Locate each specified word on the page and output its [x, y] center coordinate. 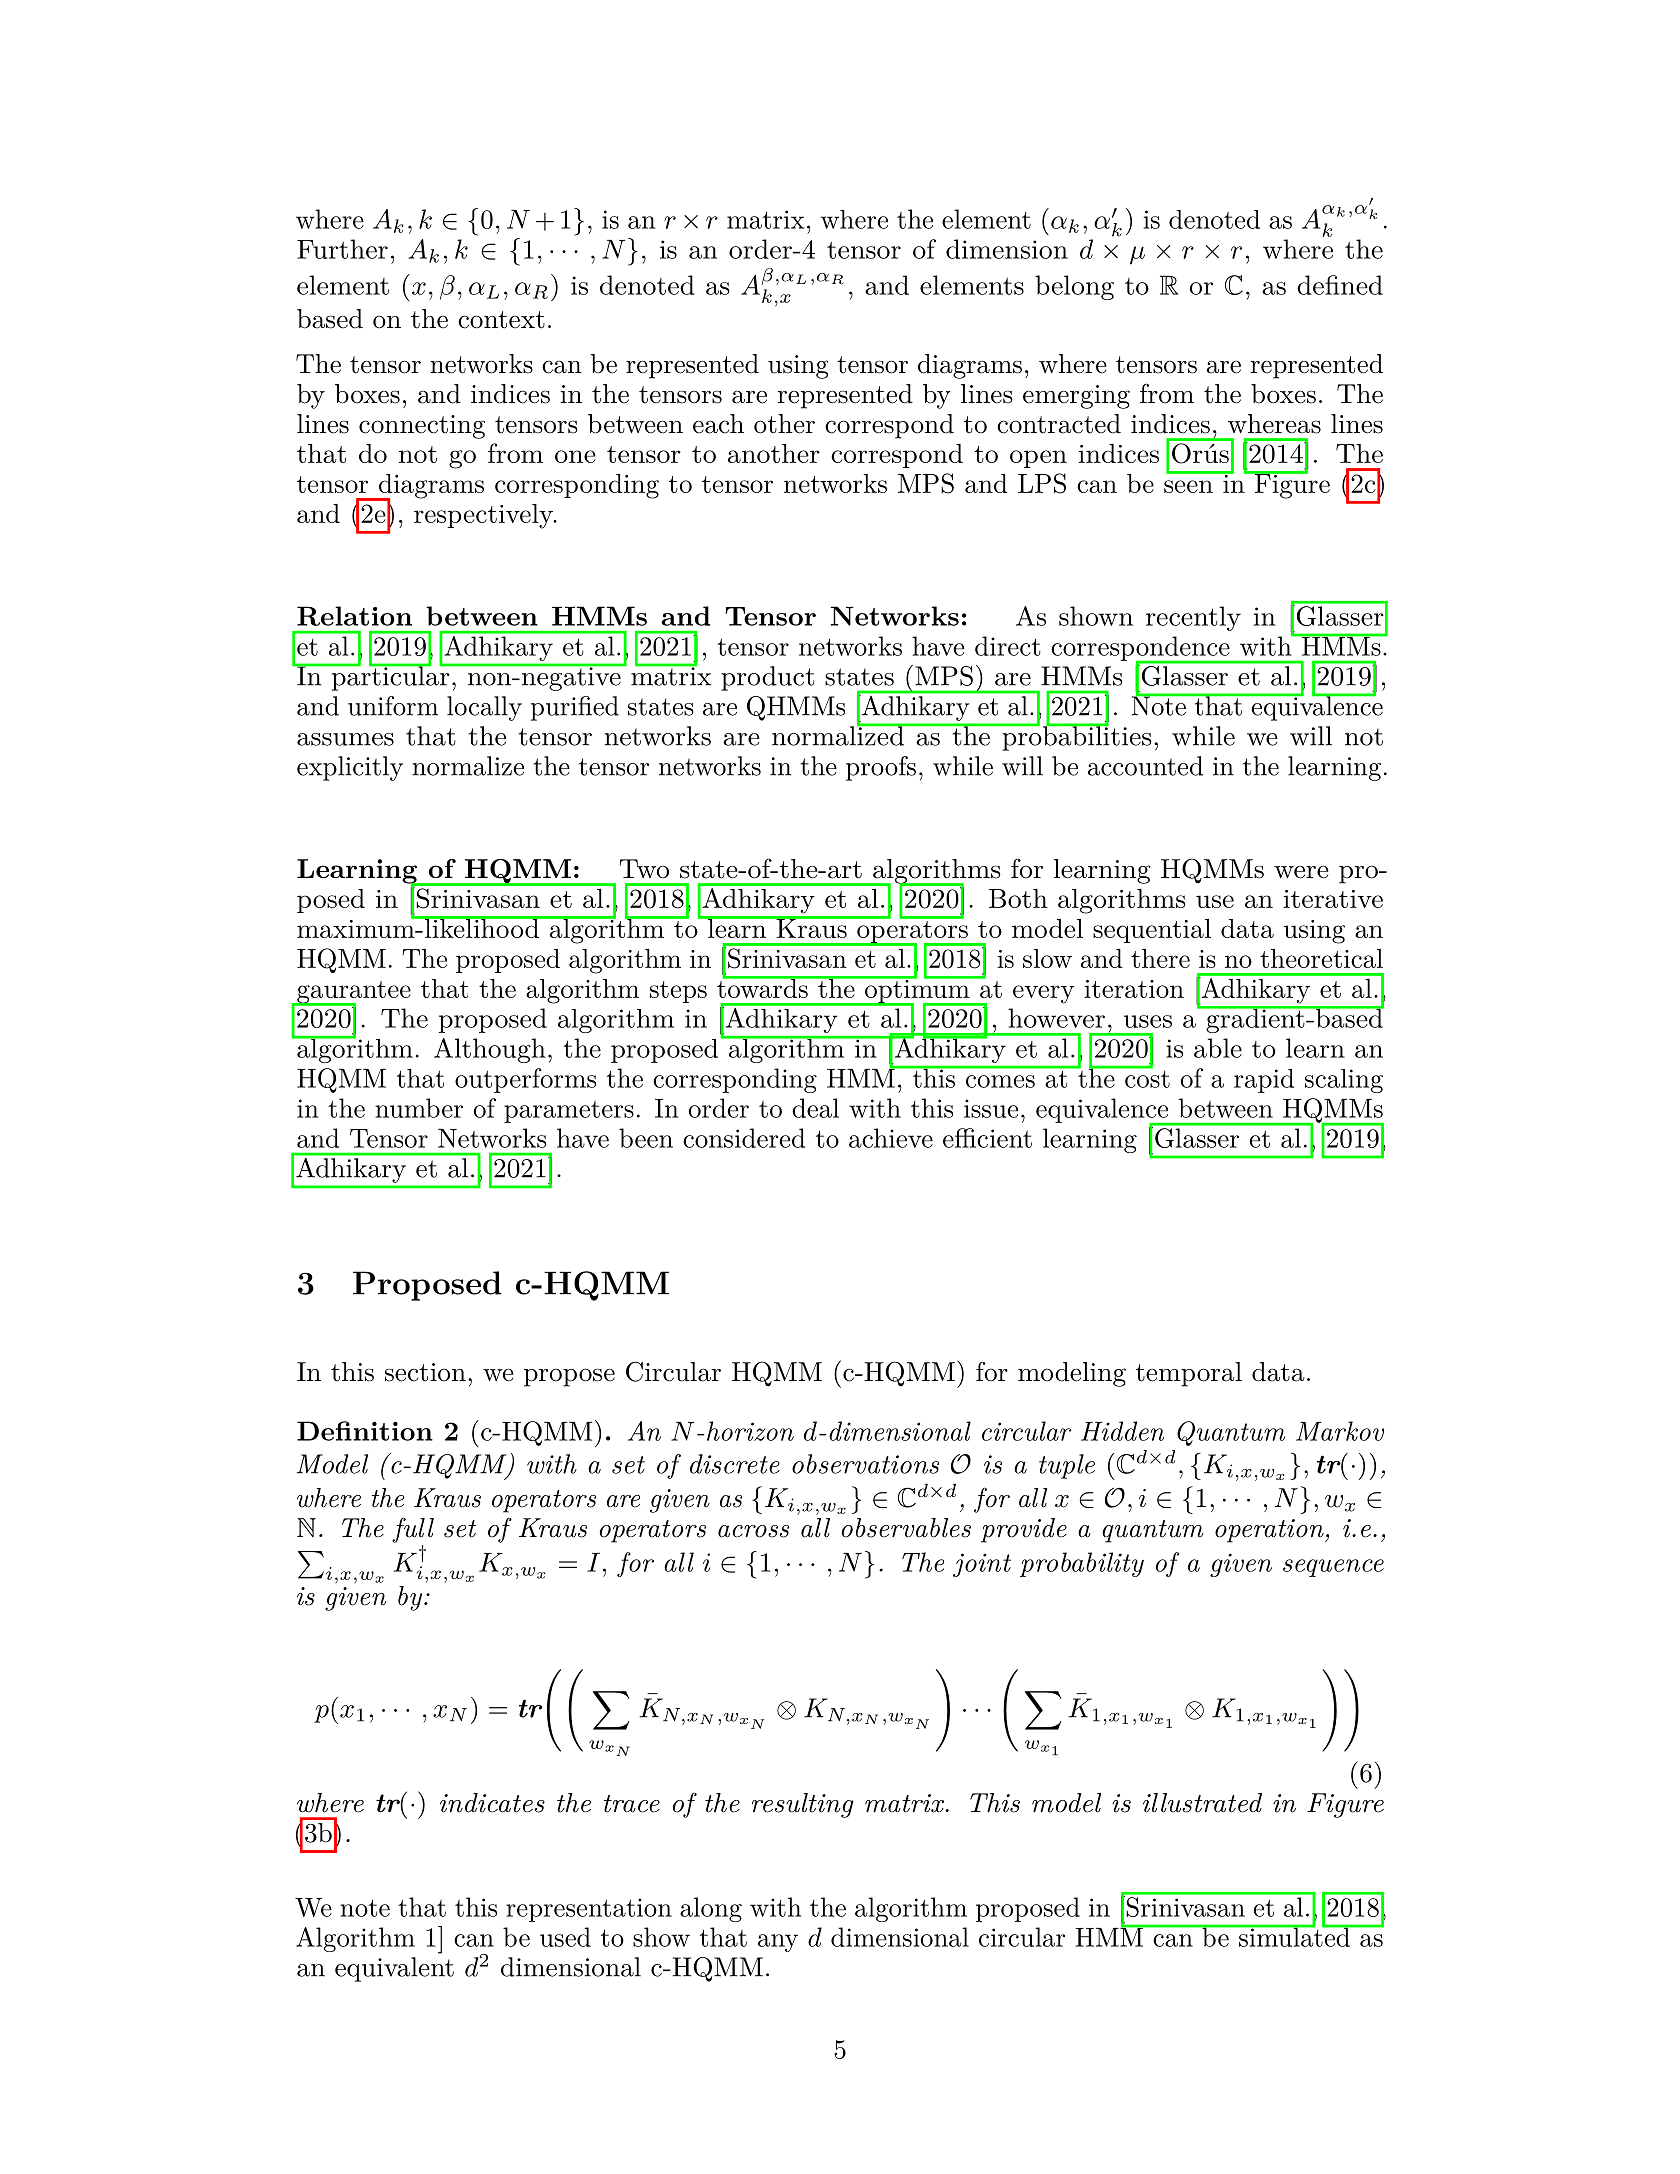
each [718, 424]
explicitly [350, 768]
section [425, 1372]
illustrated [1202, 1803]
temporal [1189, 1374]
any [778, 1943]
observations [865, 1464]
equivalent [394, 1969]
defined [1340, 285]
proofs [881, 768]
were [1301, 872]
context [501, 320]
